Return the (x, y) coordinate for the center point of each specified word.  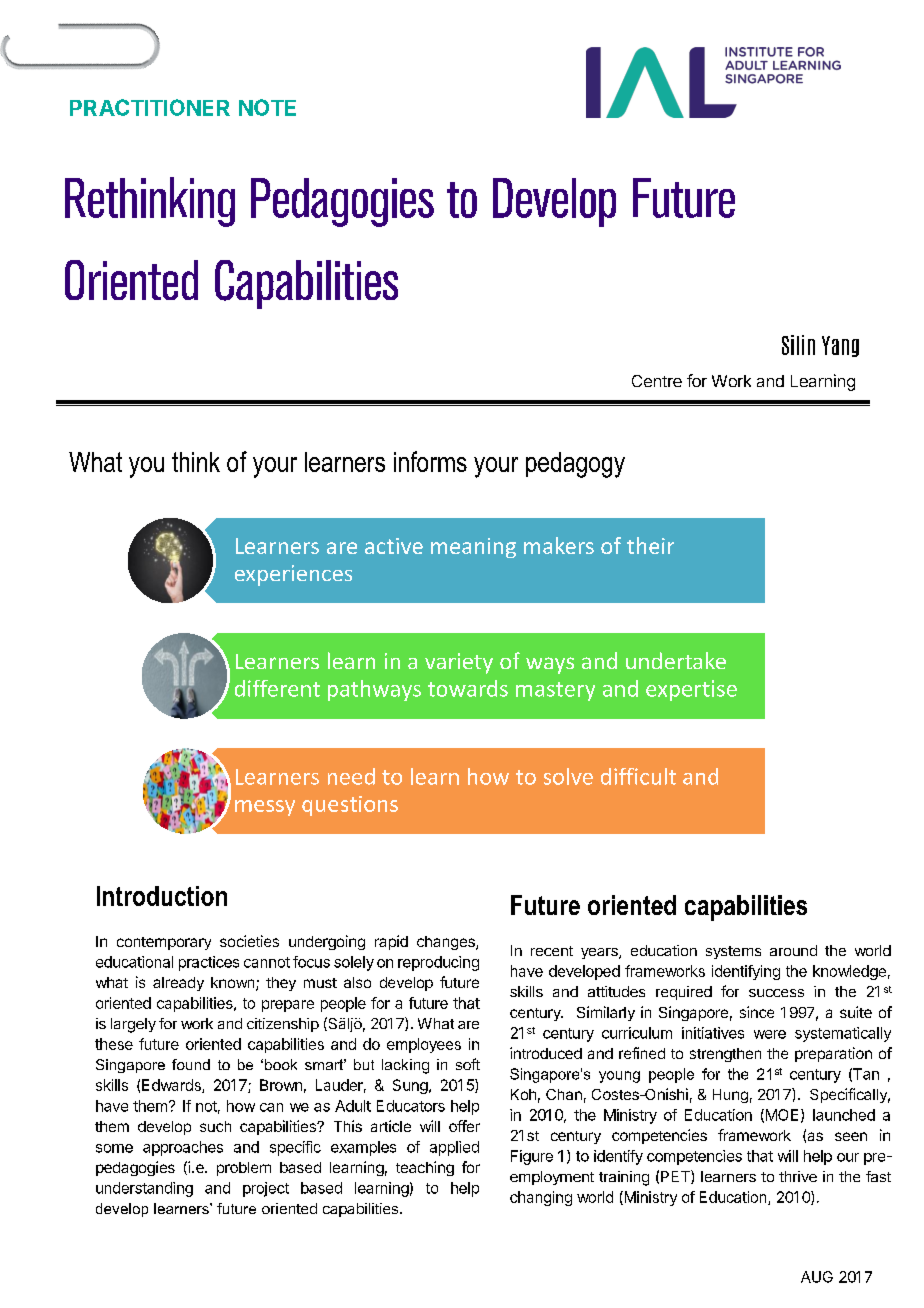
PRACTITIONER (150, 107)
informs (430, 461)
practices (209, 963)
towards (468, 688)
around (793, 950)
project (266, 1189)
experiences (293, 575)
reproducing (438, 963)
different (277, 688)
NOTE (267, 107)
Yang (840, 346)
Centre (657, 381)
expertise (691, 690)
